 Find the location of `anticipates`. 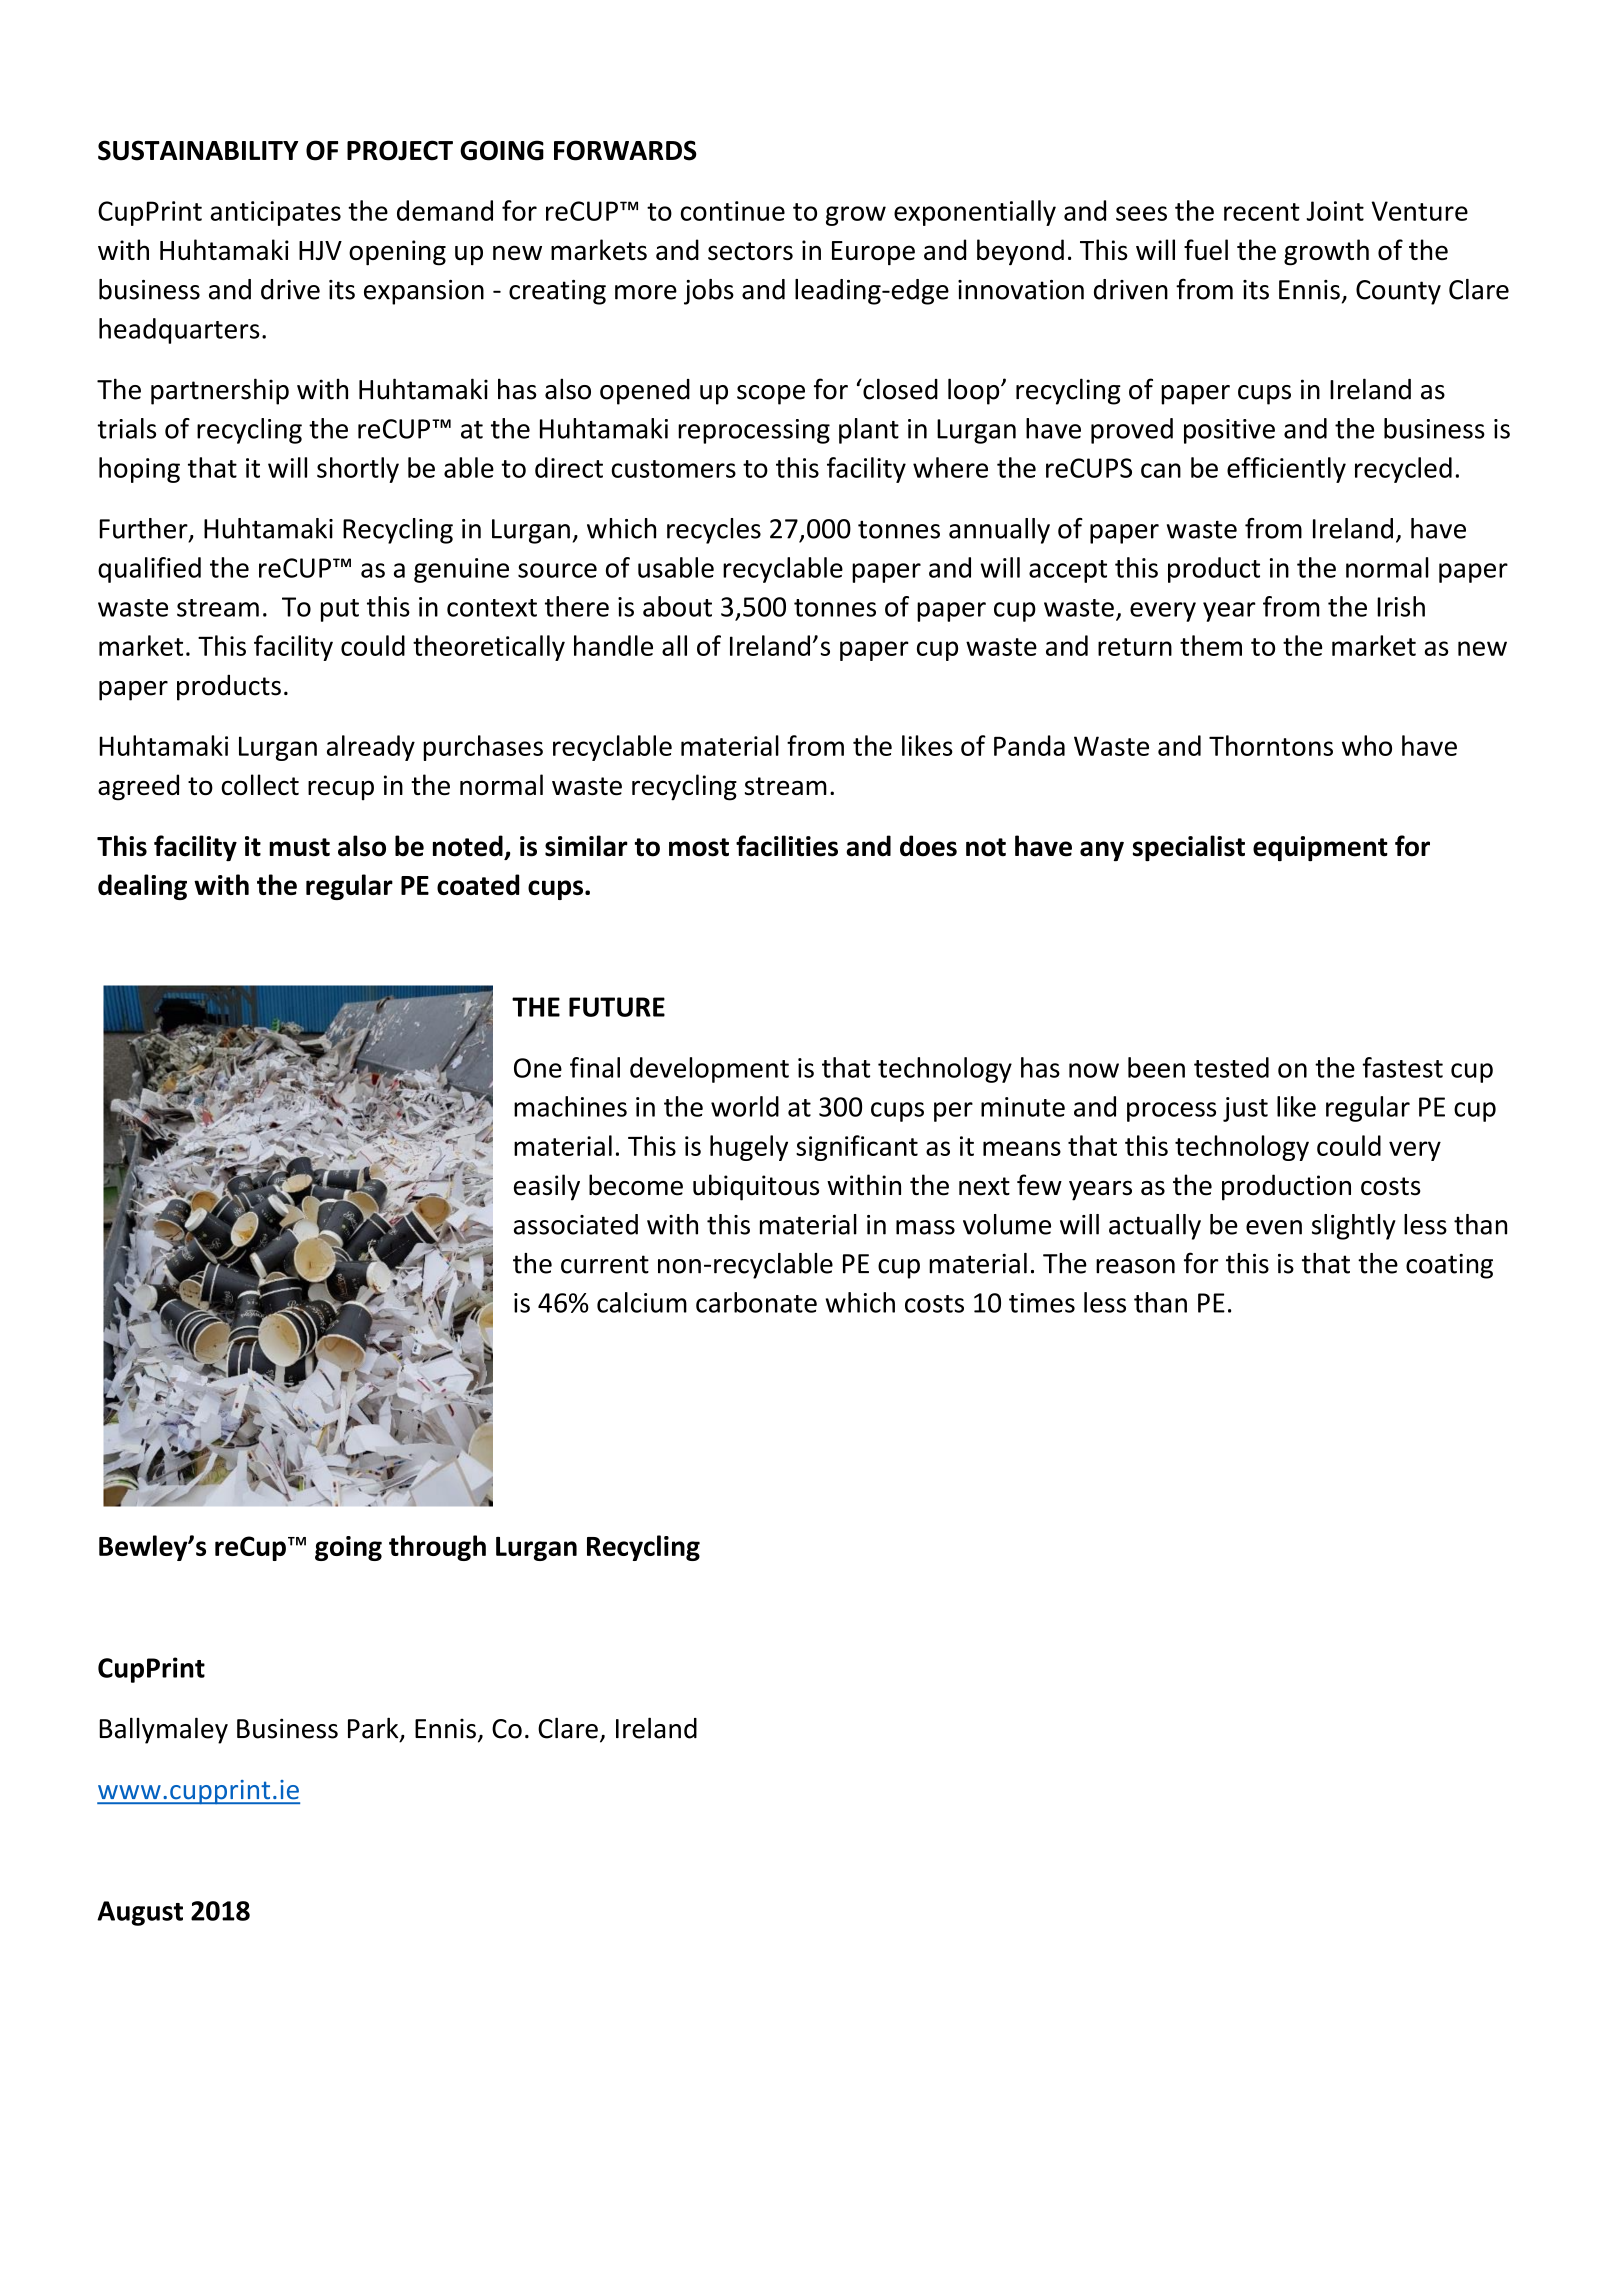

anticipates is located at coordinates (276, 213).
